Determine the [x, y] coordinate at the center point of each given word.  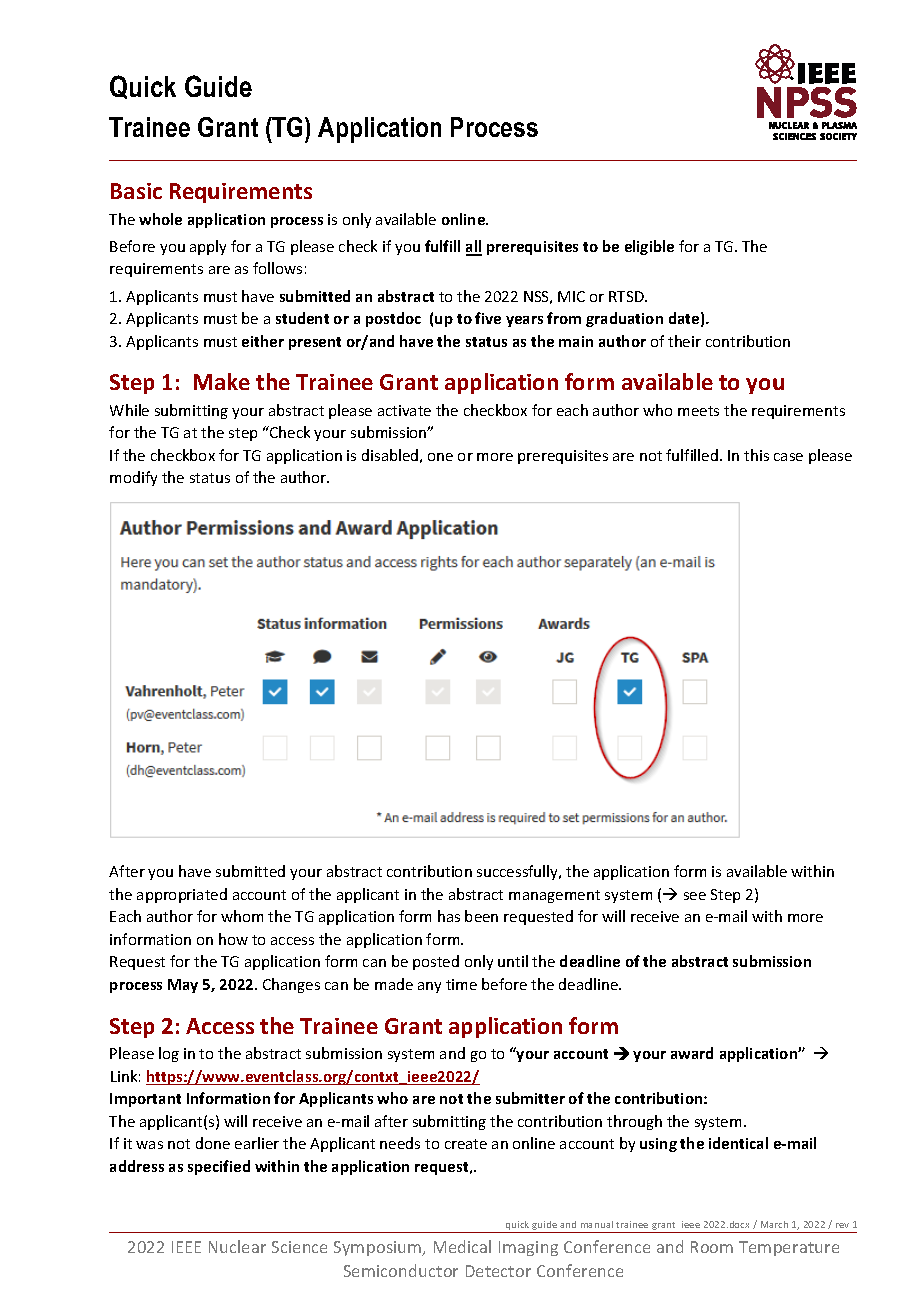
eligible [649, 247]
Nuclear [237, 1246]
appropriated [182, 895]
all [474, 247]
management [554, 896]
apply [208, 247]
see [695, 896]
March [774, 1224]
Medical [462, 1246]
